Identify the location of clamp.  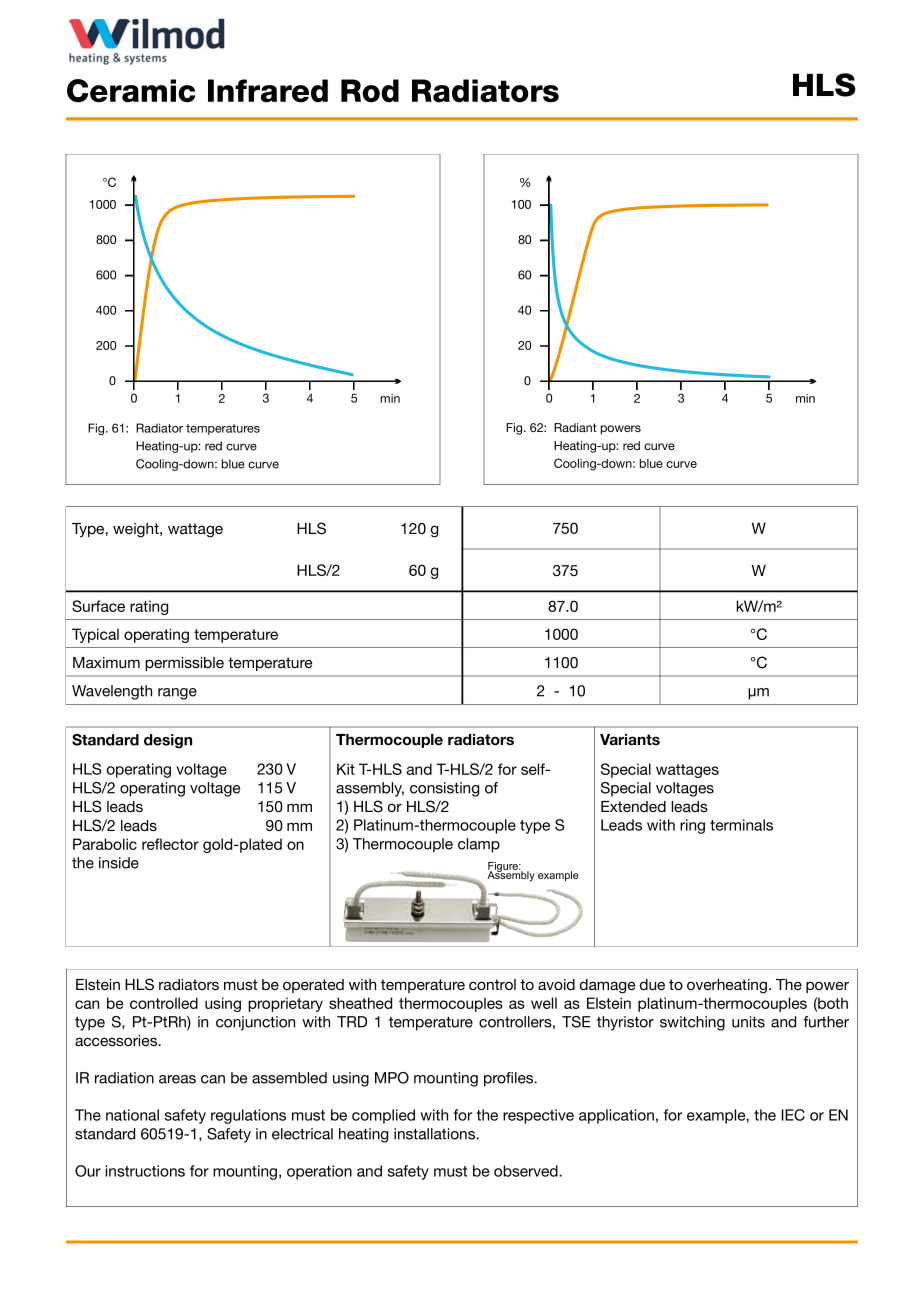
(479, 845).
